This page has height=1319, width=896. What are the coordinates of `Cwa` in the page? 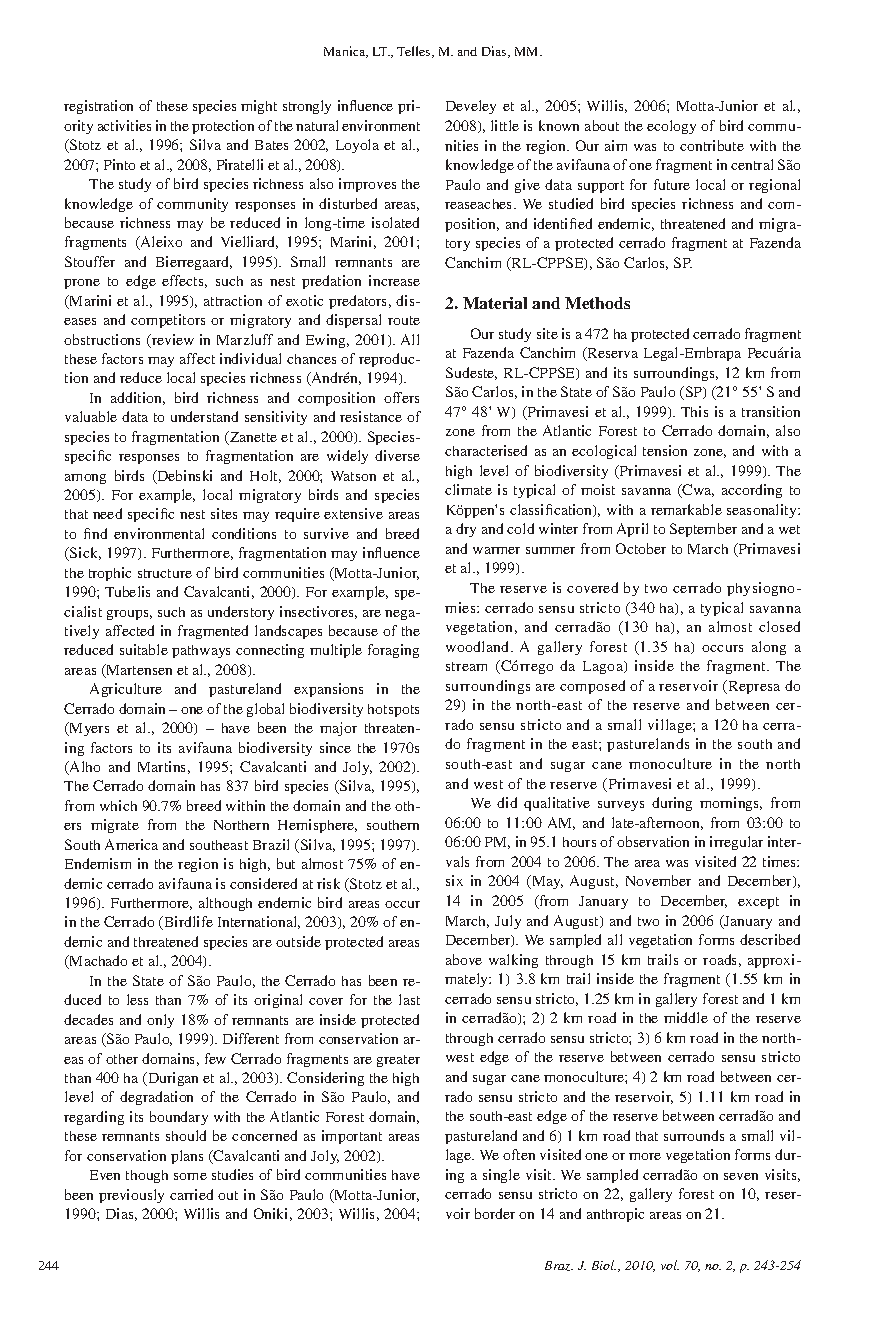 It's located at (697, 491).
